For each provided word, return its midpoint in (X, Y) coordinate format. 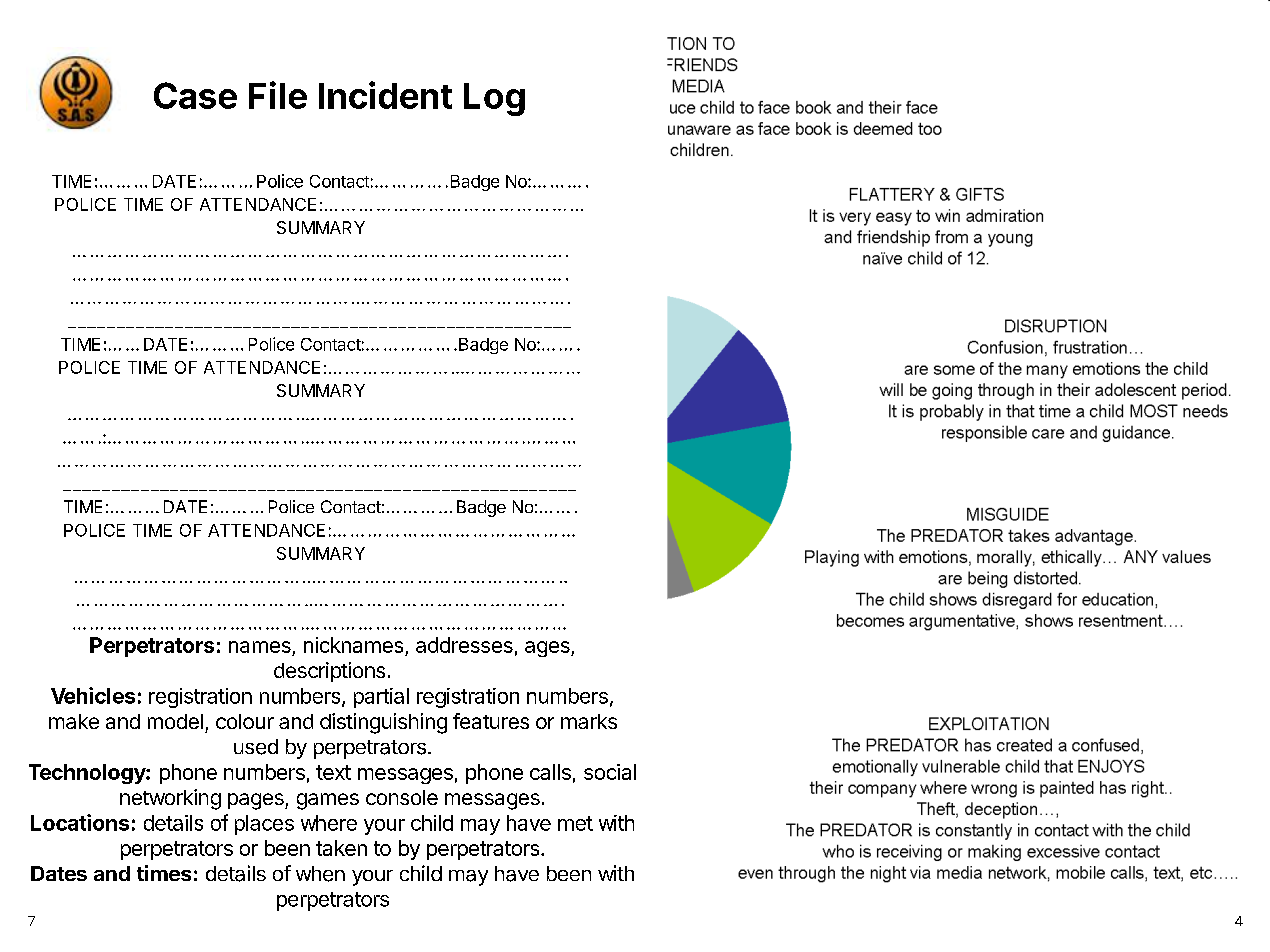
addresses (464, 645)
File (278, 95)
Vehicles (93, 695)
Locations (80, 822)
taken (341, 848)
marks (589, 721)
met (575, 823)
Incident (385, 95)
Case (195, 95)
